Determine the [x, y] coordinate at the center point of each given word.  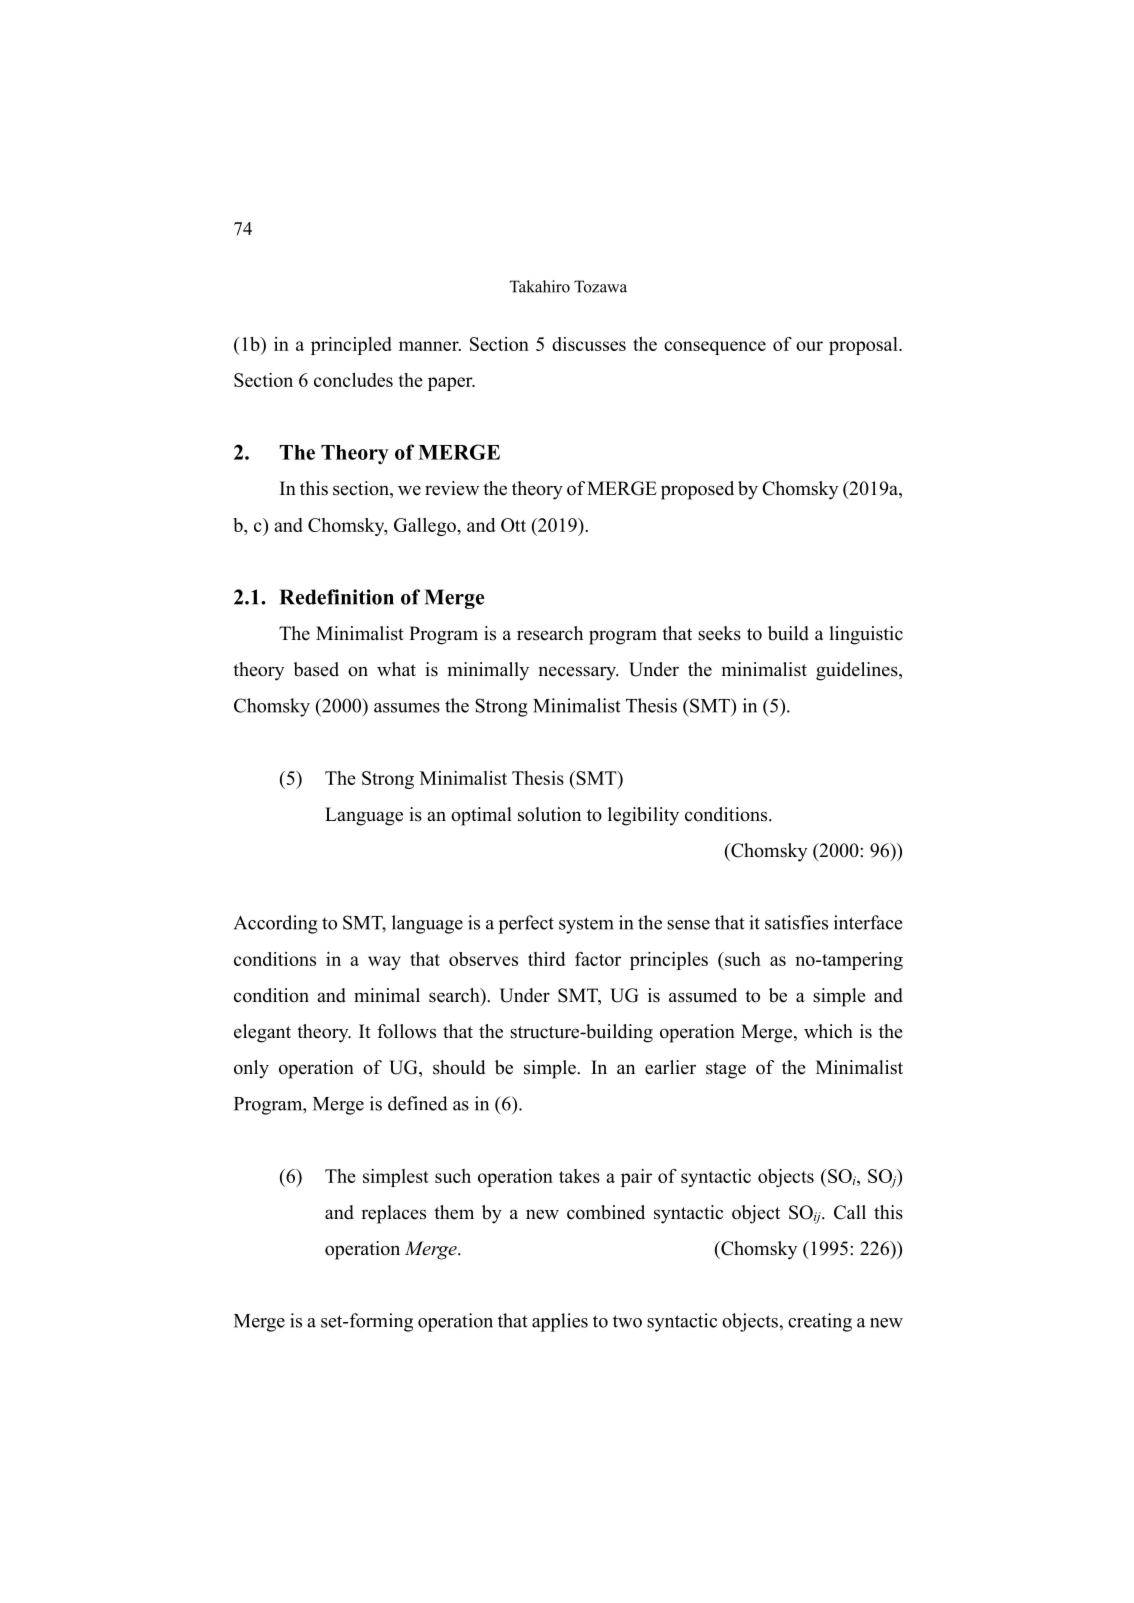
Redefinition [337, 597]
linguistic [866, 635]
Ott [513, 525]
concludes [353, 380]
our [809, 346]
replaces [393, 1214]
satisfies [796, 922]
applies [560, 1322]
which [828, 1031]
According [276, 924]
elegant [262, 1033]
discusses [589, 344]
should [459, 1067]
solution [549, 814]
